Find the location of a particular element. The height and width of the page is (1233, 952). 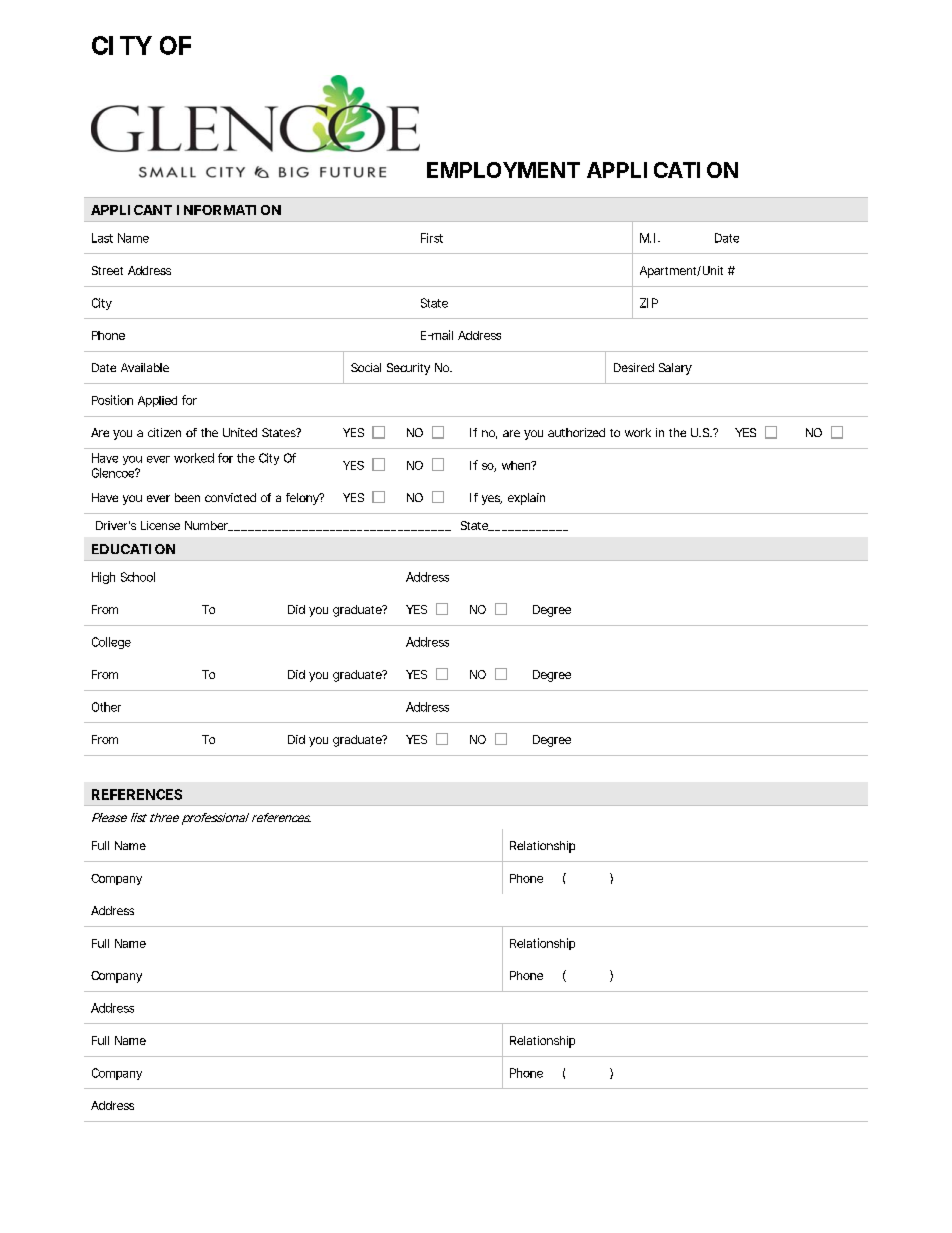

EMPLOYMENT is located at coordinates (503, 170).
